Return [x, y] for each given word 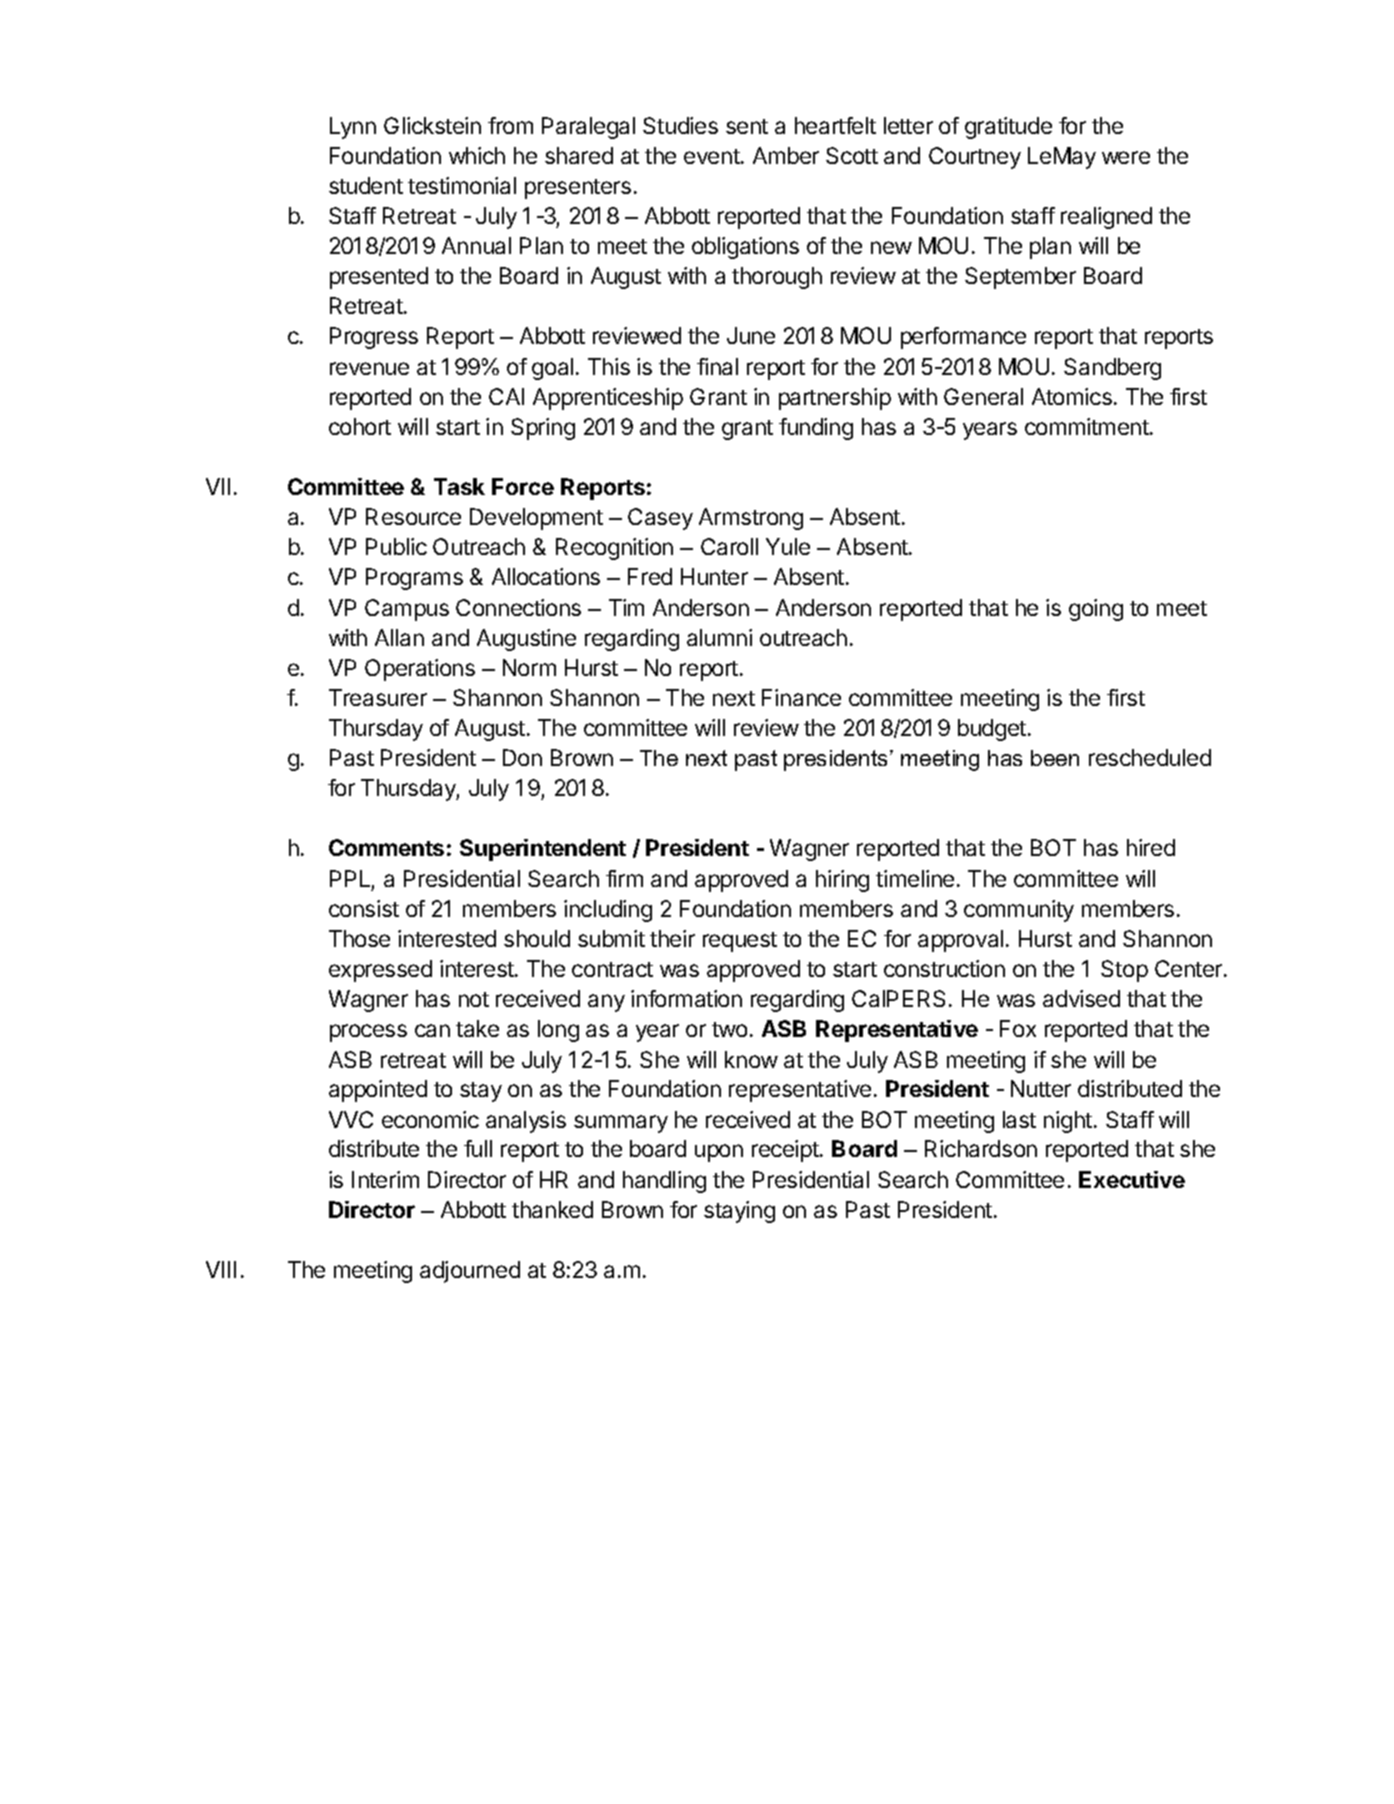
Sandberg [1112, 369]
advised [1081, 998]
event [712, 156]
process [368, 1033]
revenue [369, 368]
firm [624, 878]
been [1055, 758]
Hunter [714, 576]
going [1096, 610]
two [729, 1029]
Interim [385, 1179]
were [1126, 157]
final [717, 366]
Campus [407, 610]
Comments [386, 847]
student [366, 185]
